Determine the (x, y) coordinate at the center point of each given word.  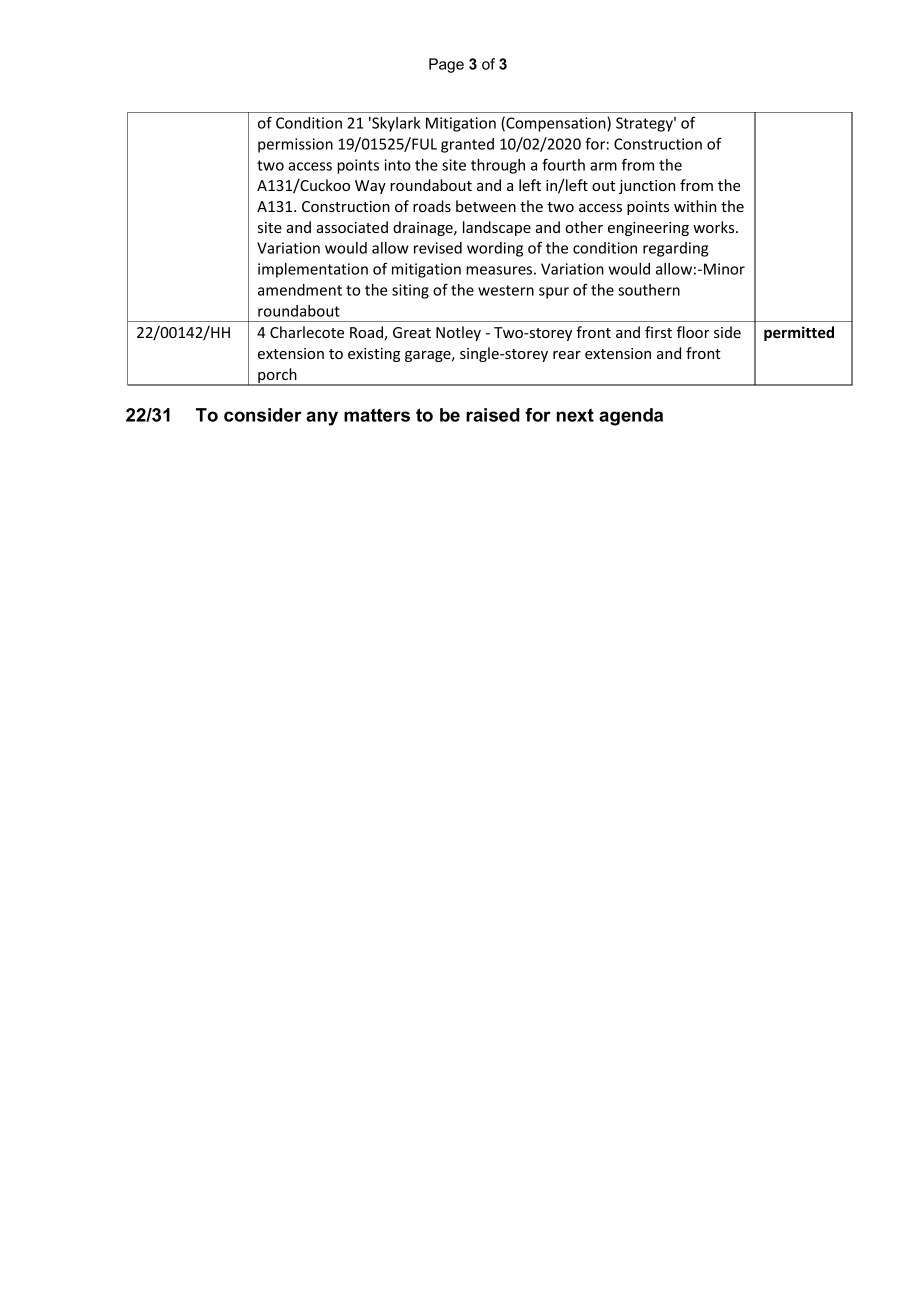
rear (567, 355)
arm (603, 166)
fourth (563, 164)
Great (412, 332)
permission (295, 145)
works (715, 227)
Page (446, 65)
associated (352, 227)
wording (495, 249)
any (322, 418)
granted (467, 145)
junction (647, 187)
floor (693, 332)
